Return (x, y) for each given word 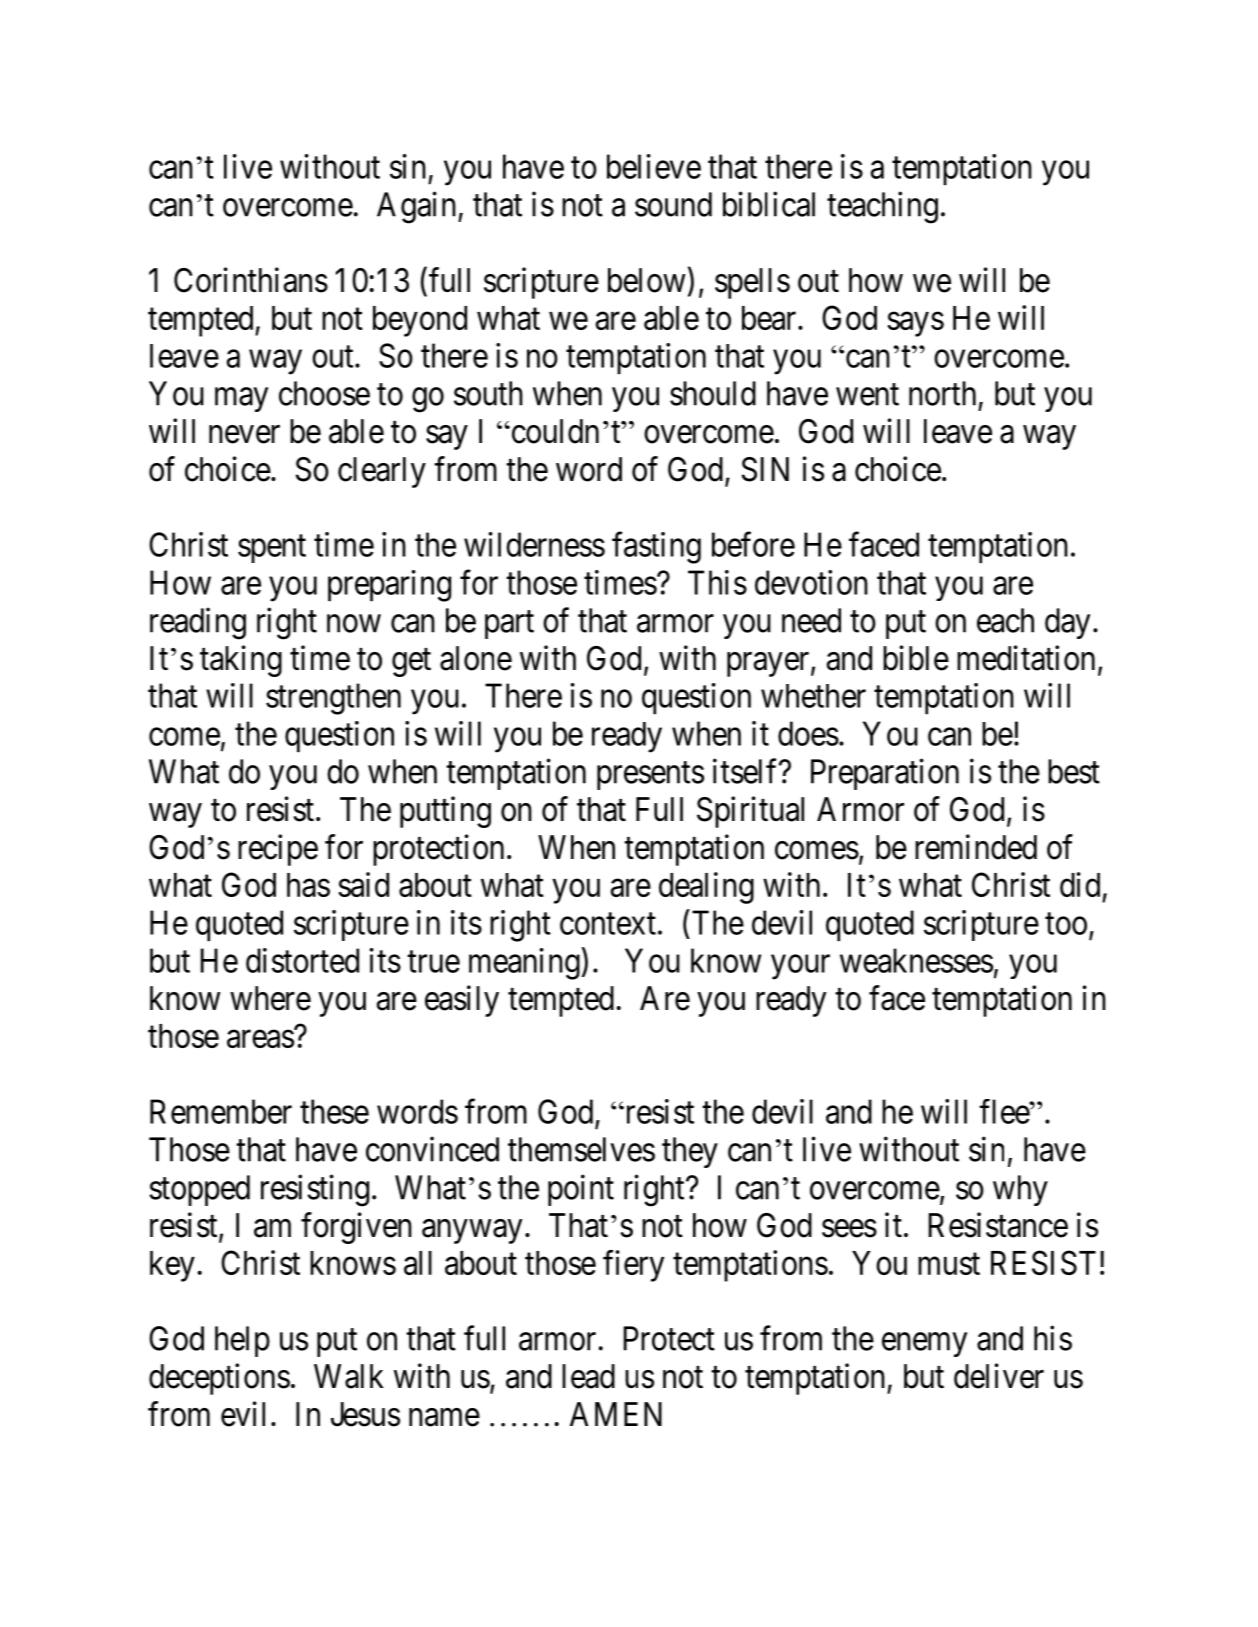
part (509, 625)
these (334, 1111)
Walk (349, 1376)
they (690, 1152)
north (942, 393)
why (1020, 1190)
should (713, 393)
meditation (1026, 658)
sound (673, 204)
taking (241, 661)
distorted (302, 960)
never (244, 434)
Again (418, 207)
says (915, 324)
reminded (976, 847)
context (608, 924)
